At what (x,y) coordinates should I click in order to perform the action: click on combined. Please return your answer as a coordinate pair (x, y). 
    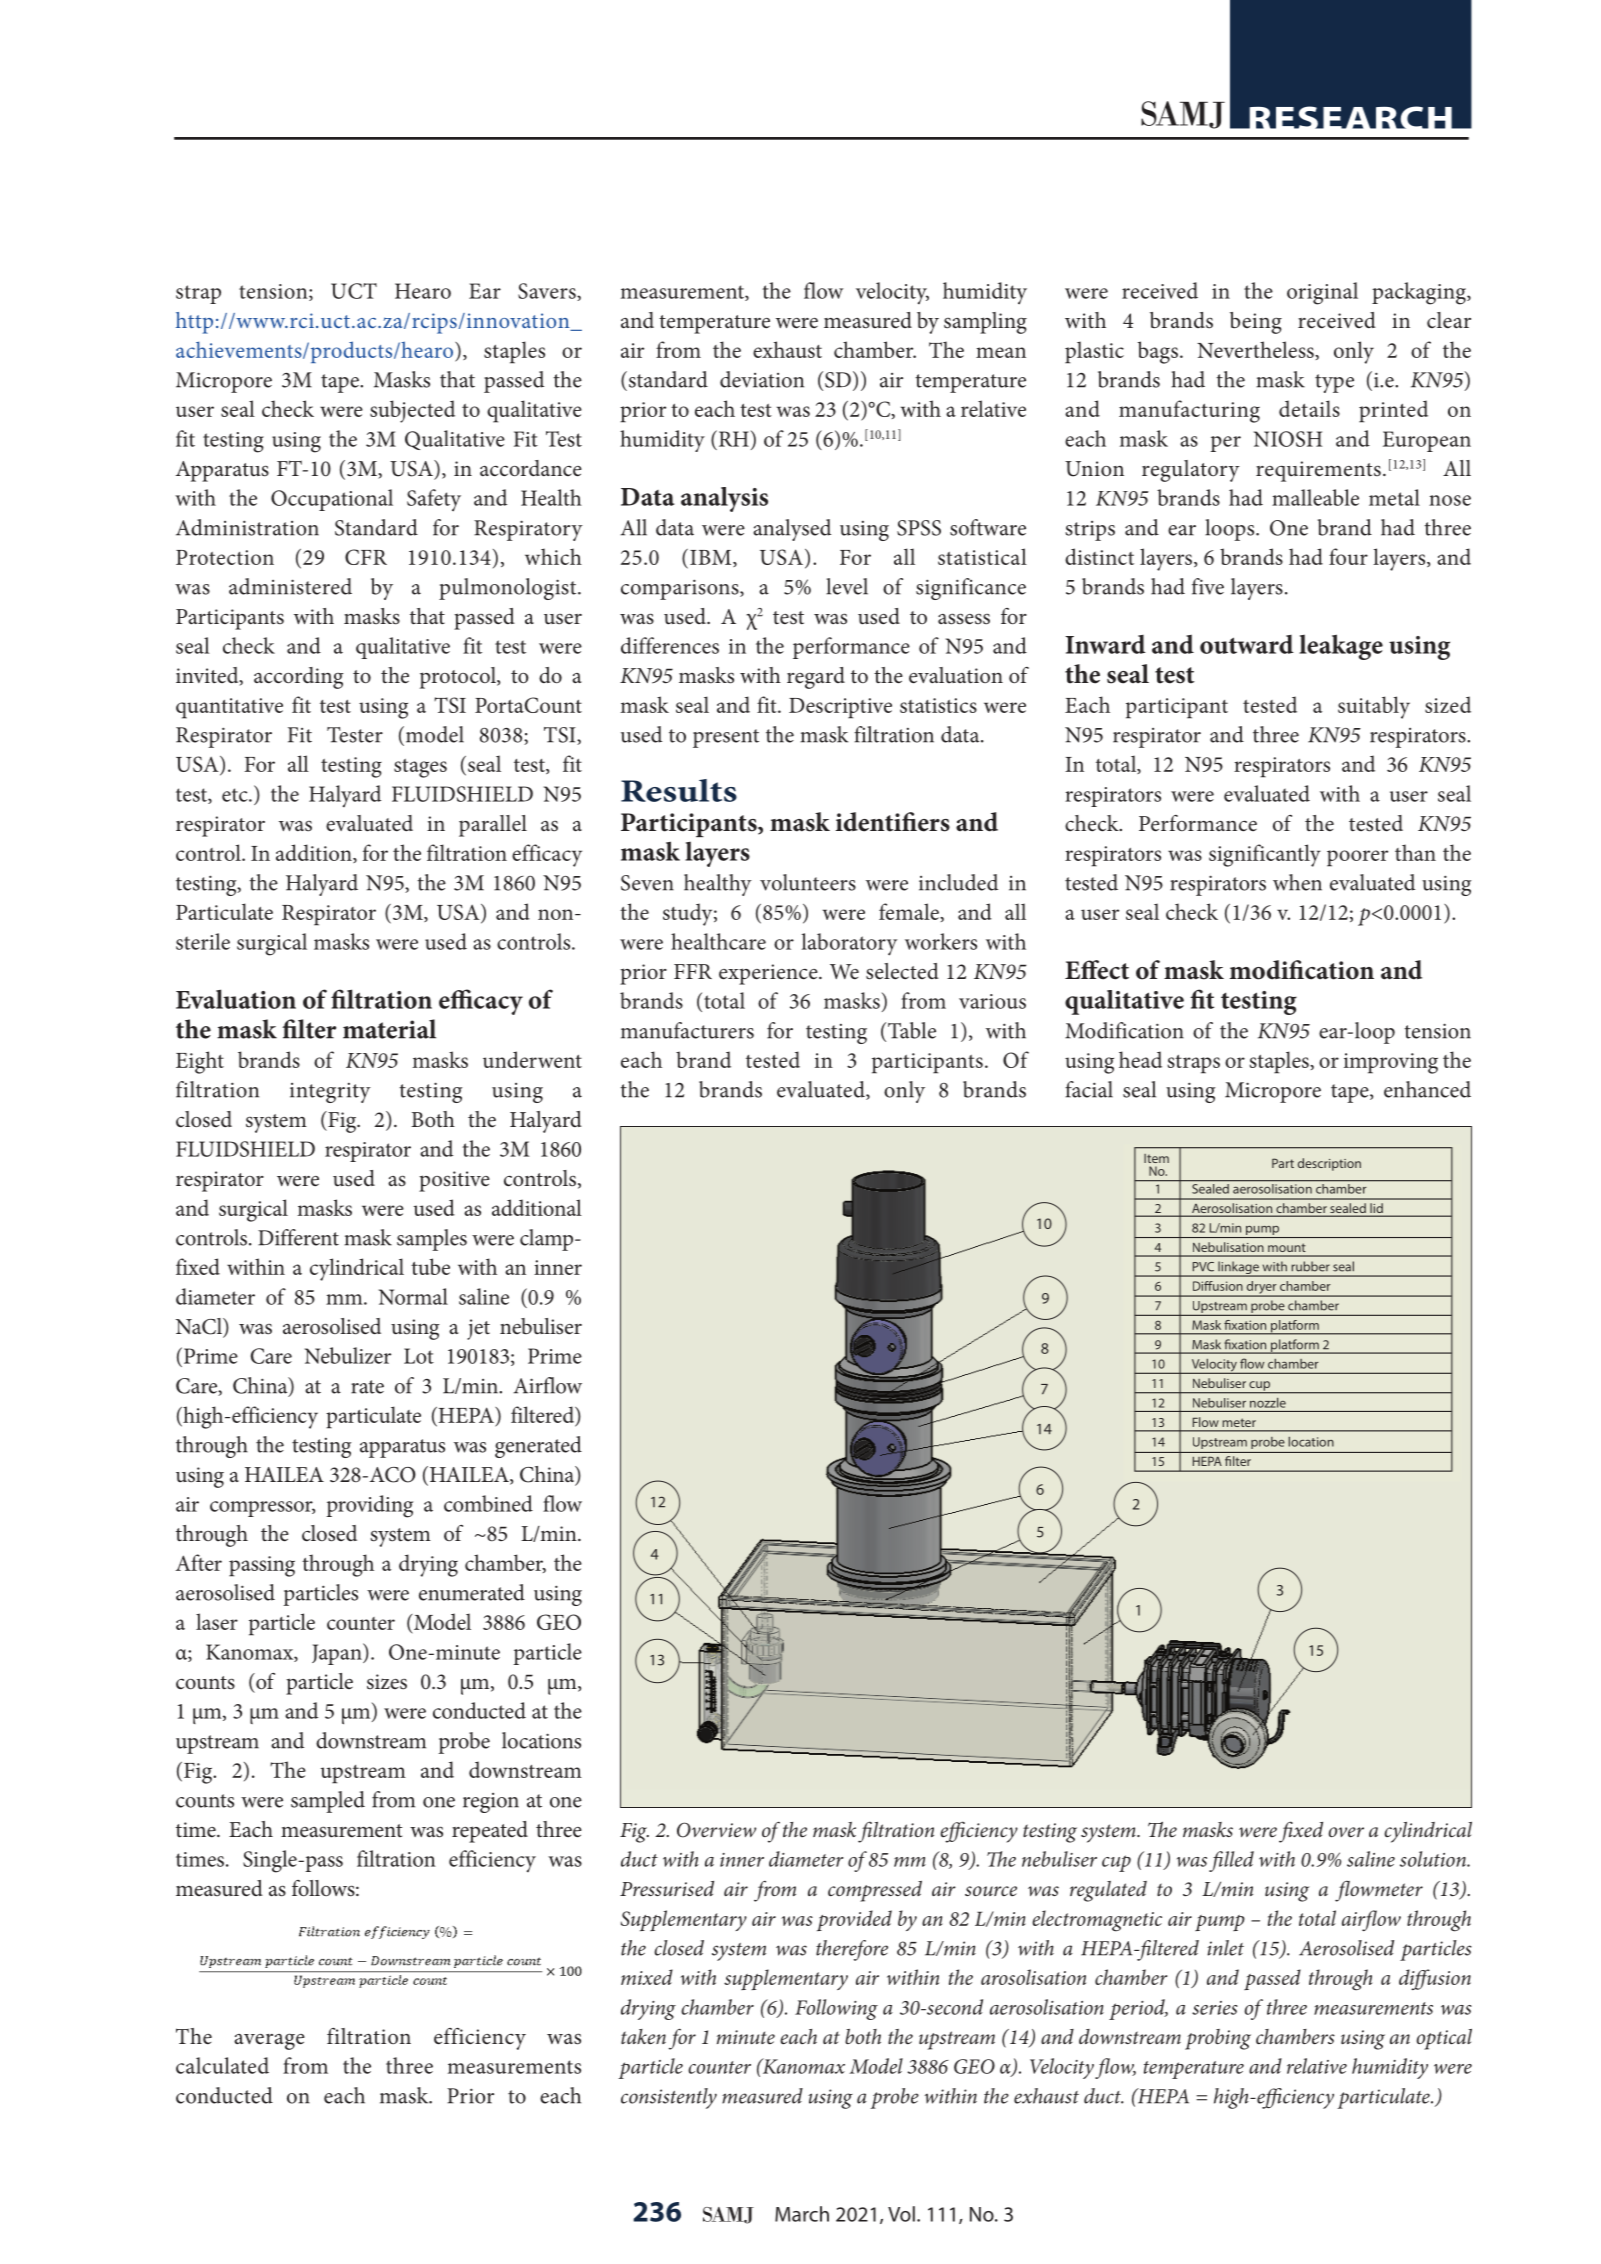
    Looking at the image, I should click on (488, 1503).
